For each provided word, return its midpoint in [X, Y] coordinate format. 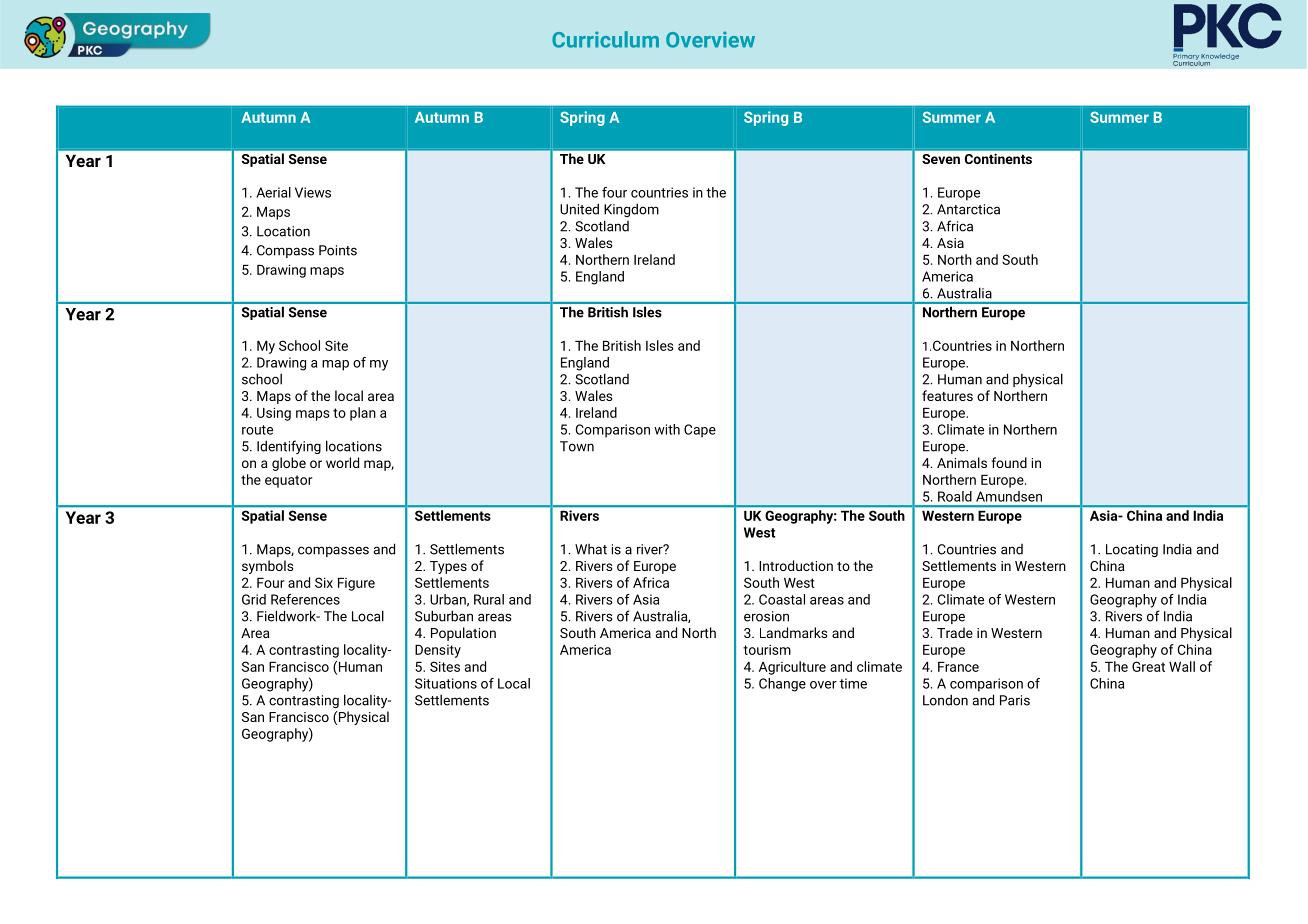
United [579, 209]
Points [338, 250]
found [1009, 462]
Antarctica [968, 209]
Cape [700, 431]
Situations [446, 683]
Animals [962, 462]
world [342, 462]
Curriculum [605, 39]
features [947, 395]
